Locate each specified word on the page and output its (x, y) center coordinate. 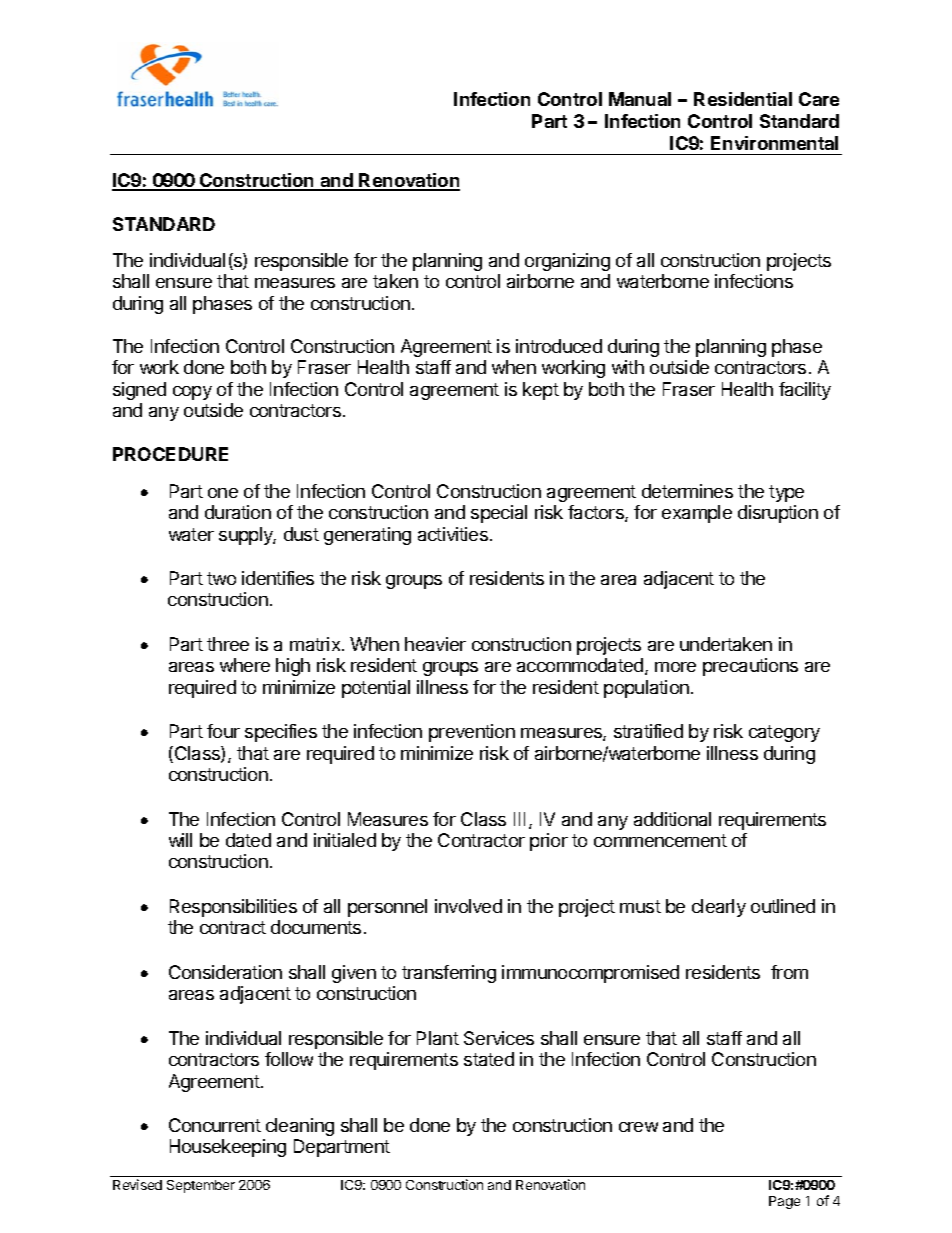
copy (192, 393)
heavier (435, 644)
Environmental (774, 143)
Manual (640, 99)
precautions (750, 667)
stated (489, 1059)
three (228, 644)
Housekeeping (228, 1148)
